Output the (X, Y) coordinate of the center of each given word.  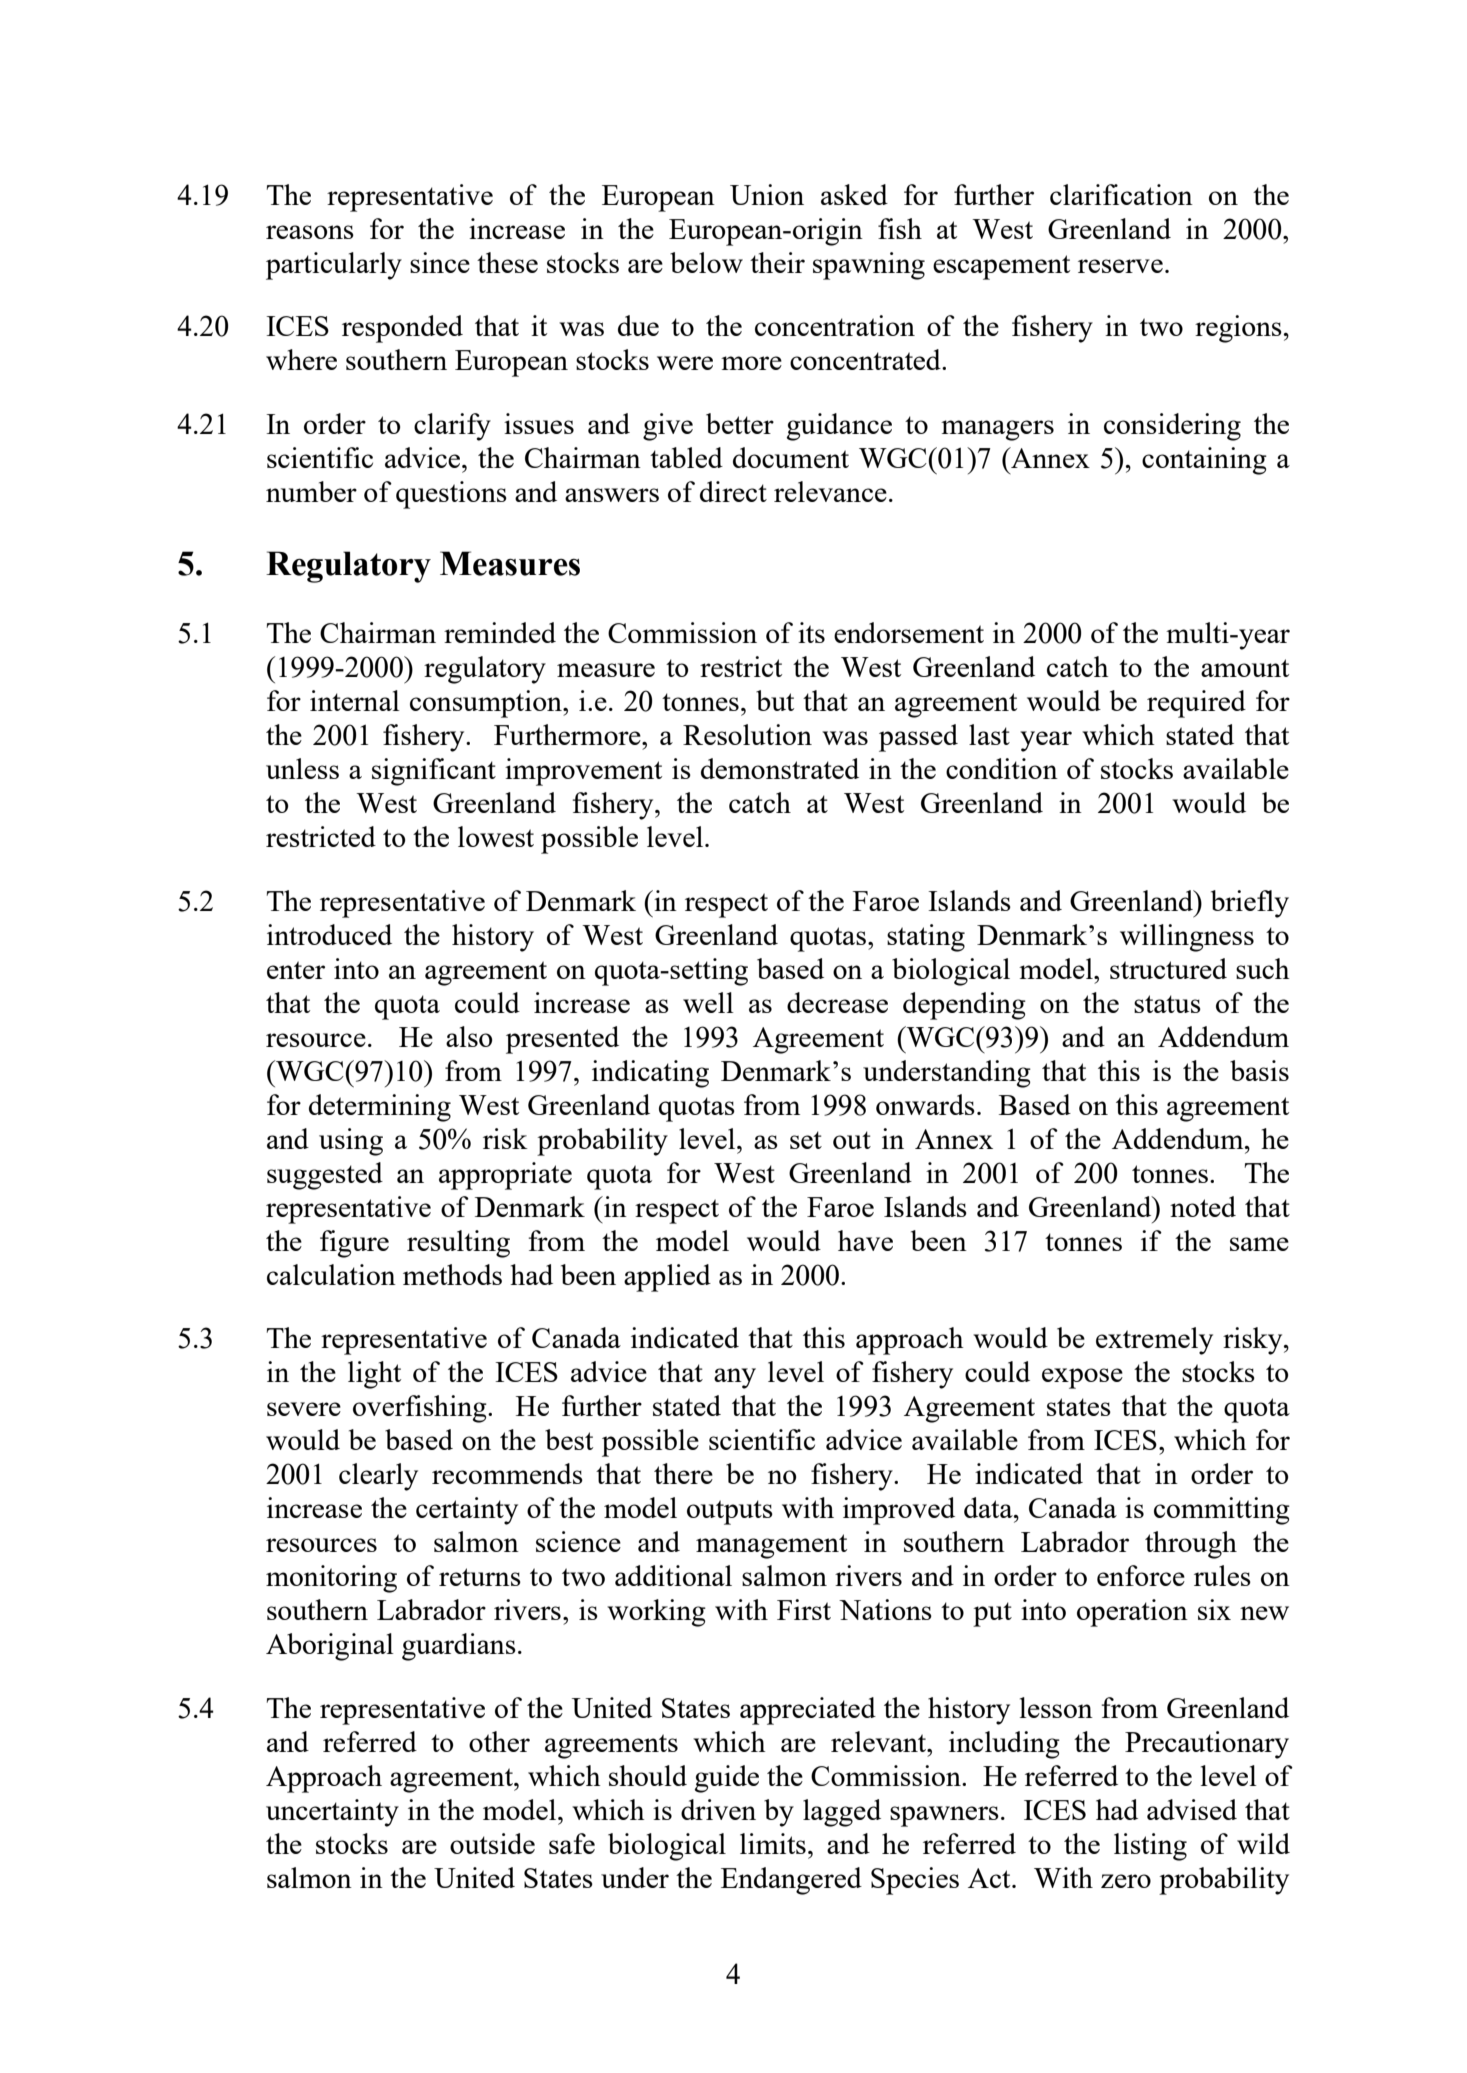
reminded (500, 632)
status (1167, 1004)
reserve (1120, 266)
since (440, 262)
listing (1150, 1847)
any (735, 1378)
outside (492, 1843)
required (1196, 704)
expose (1082, 1378)
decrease (837, 1002)
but (775, 700)
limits (773, 1843)
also (469, 1036)
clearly (378, 1477)
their (777, 262)
